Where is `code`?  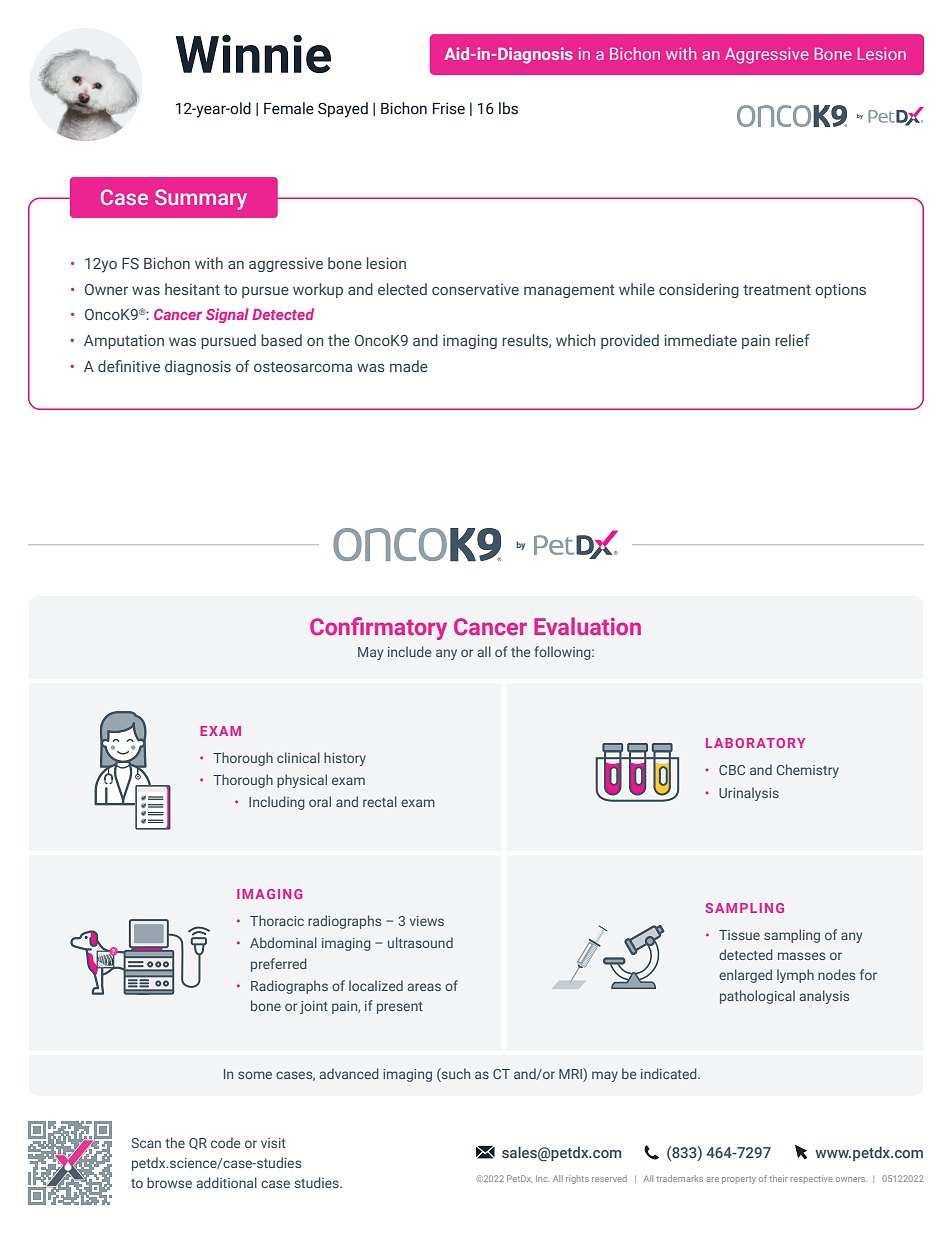 code is located at coordinates (225, 1142).
